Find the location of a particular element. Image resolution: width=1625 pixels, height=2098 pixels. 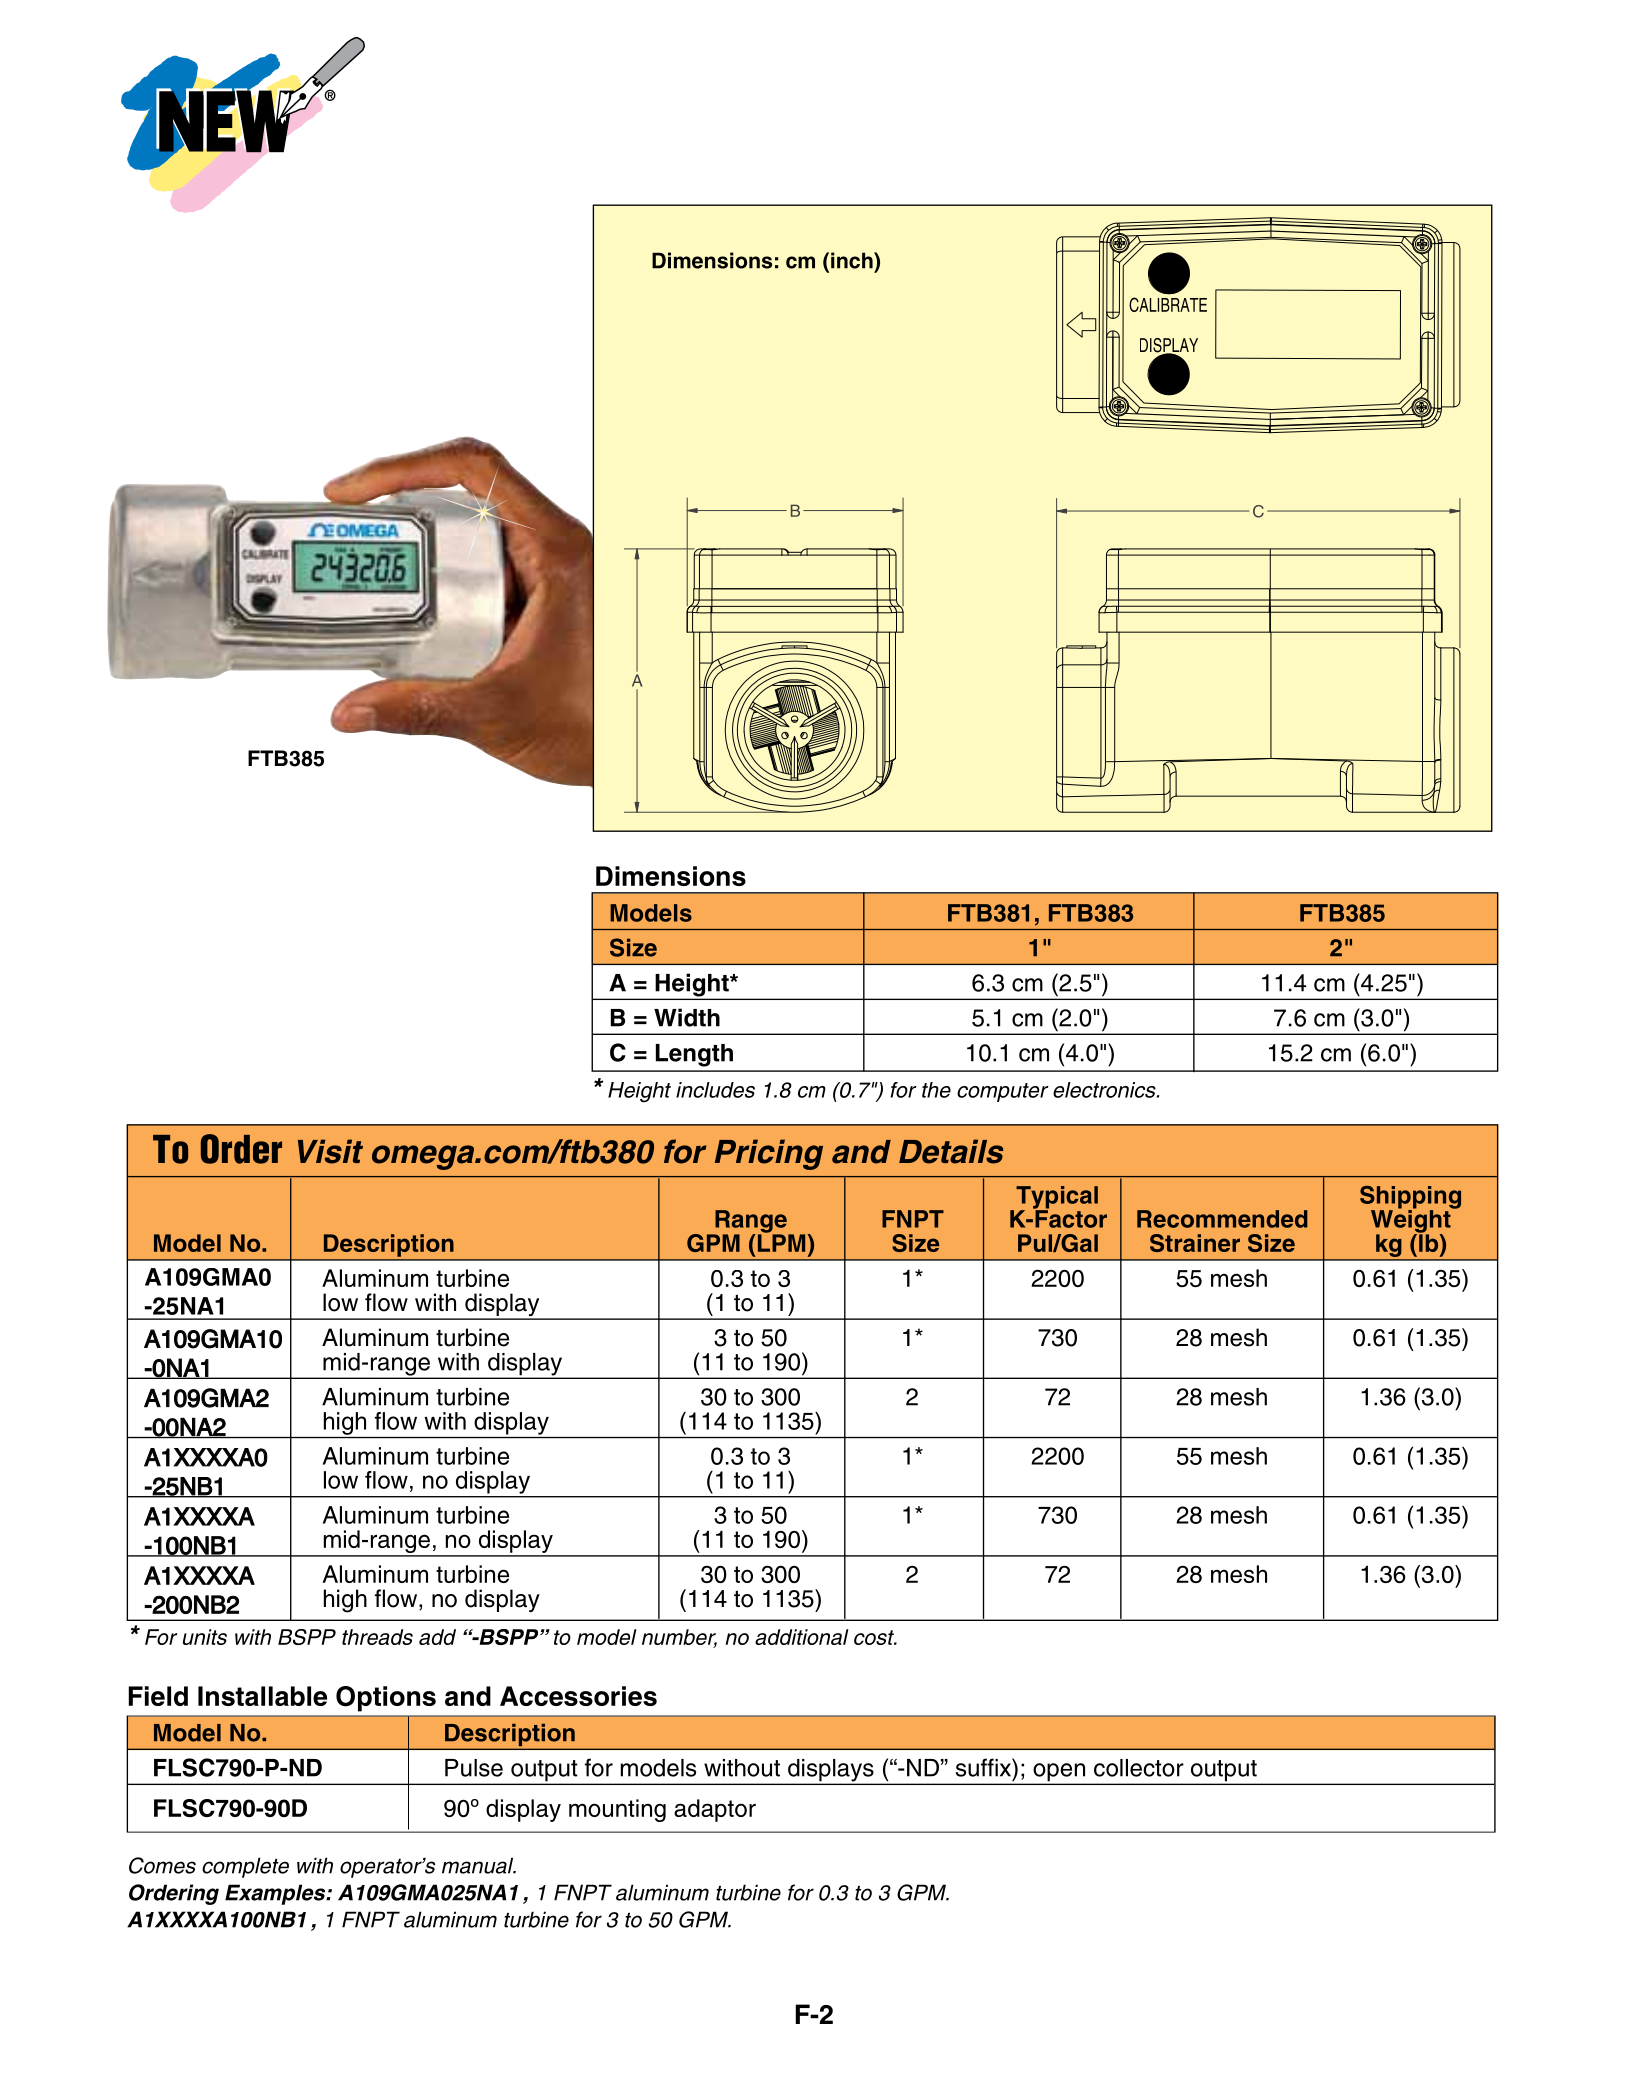

collector is located at coordinates (1139, 1768).
